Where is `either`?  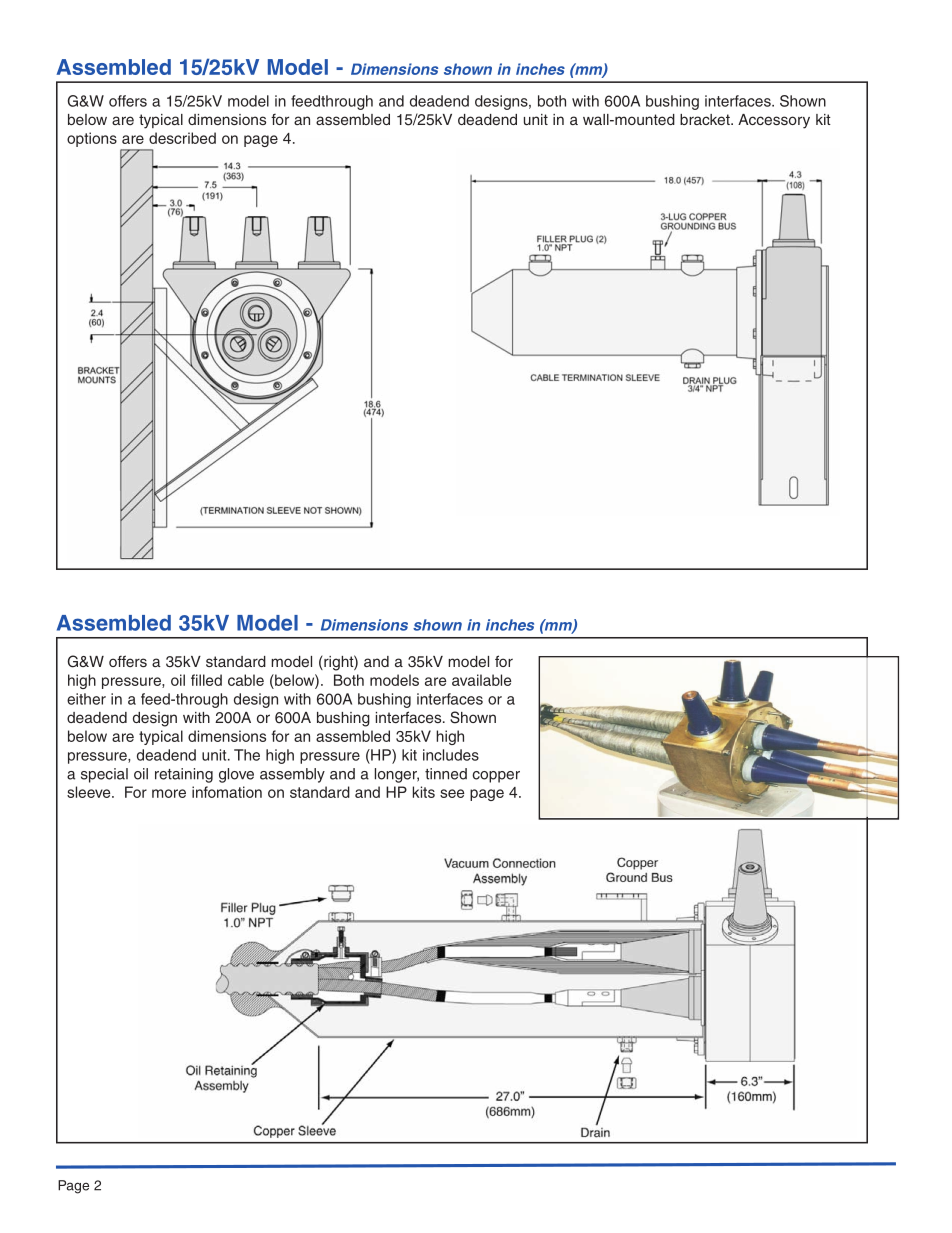
either is located at coordinates (86, 699).
